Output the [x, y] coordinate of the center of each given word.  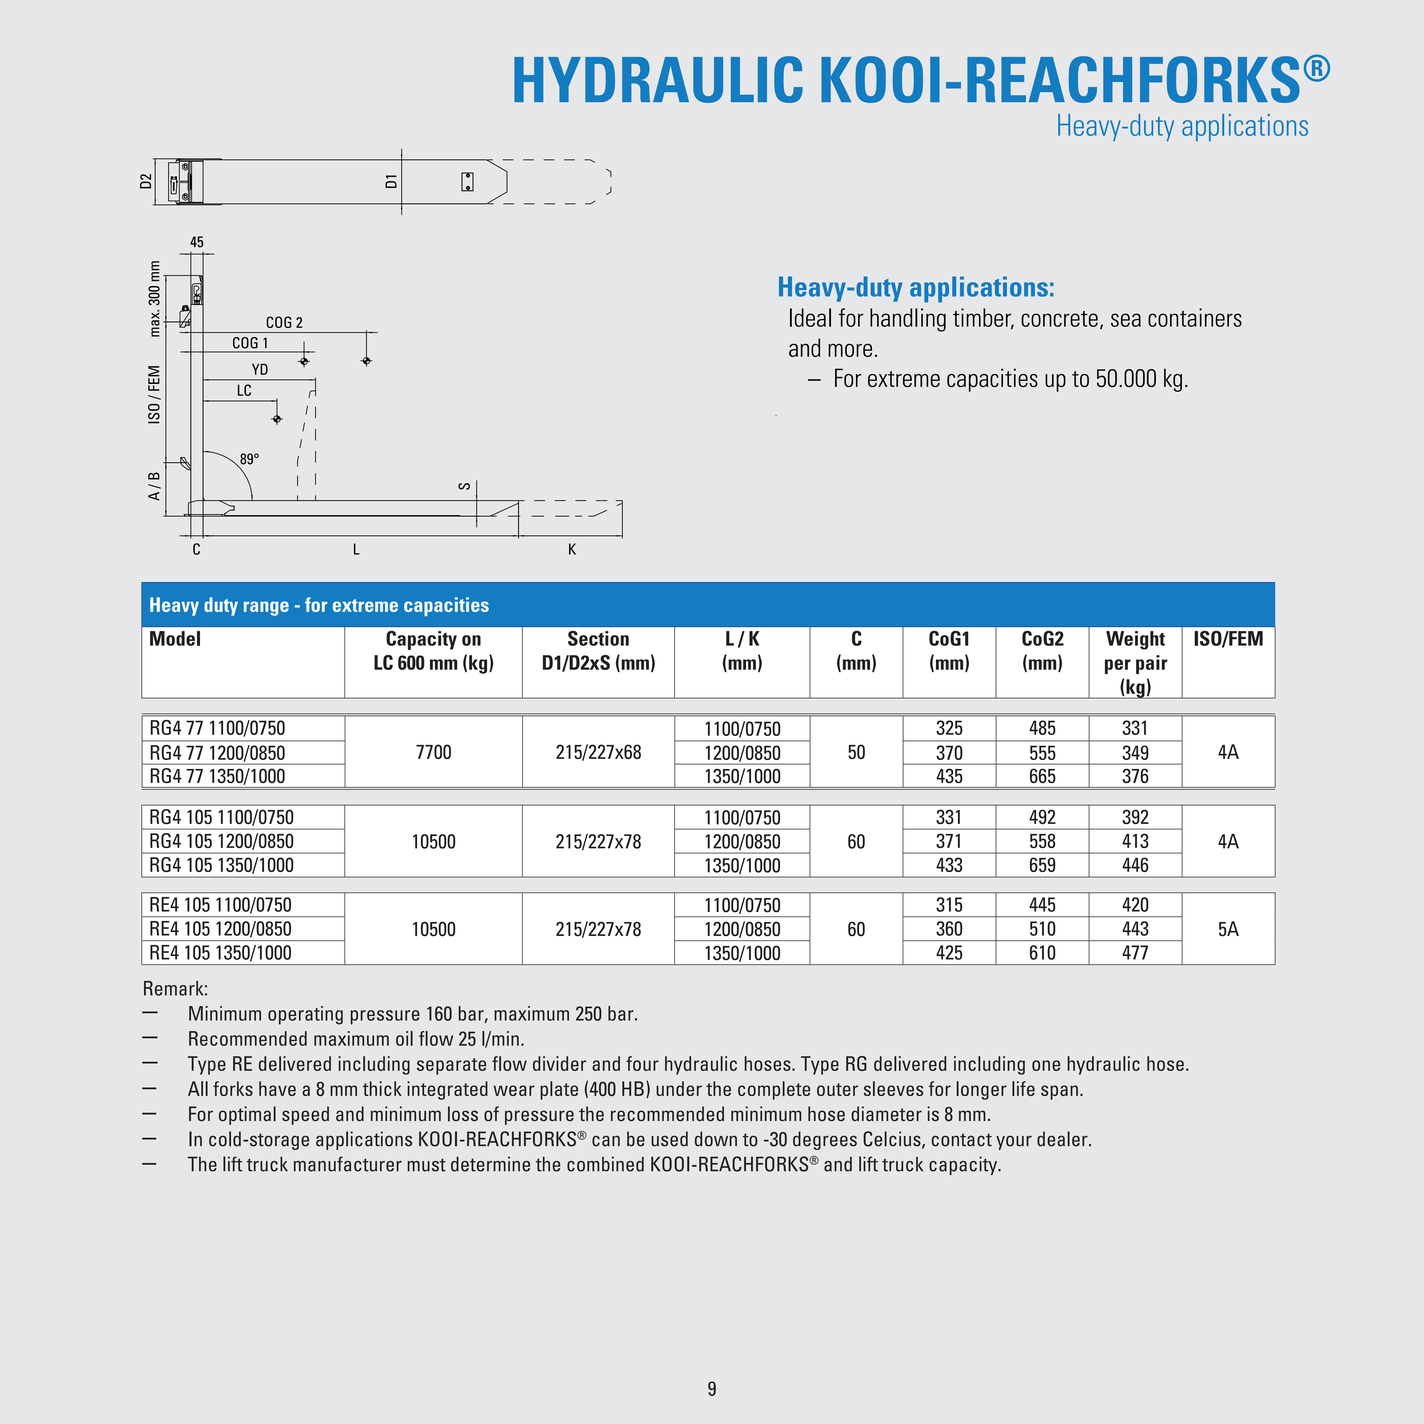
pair [1152, 664]
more [850, 350]
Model [175, 638]
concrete [1059, 319]
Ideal [810, 317]
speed [305, 1115]
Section [598, 638]
